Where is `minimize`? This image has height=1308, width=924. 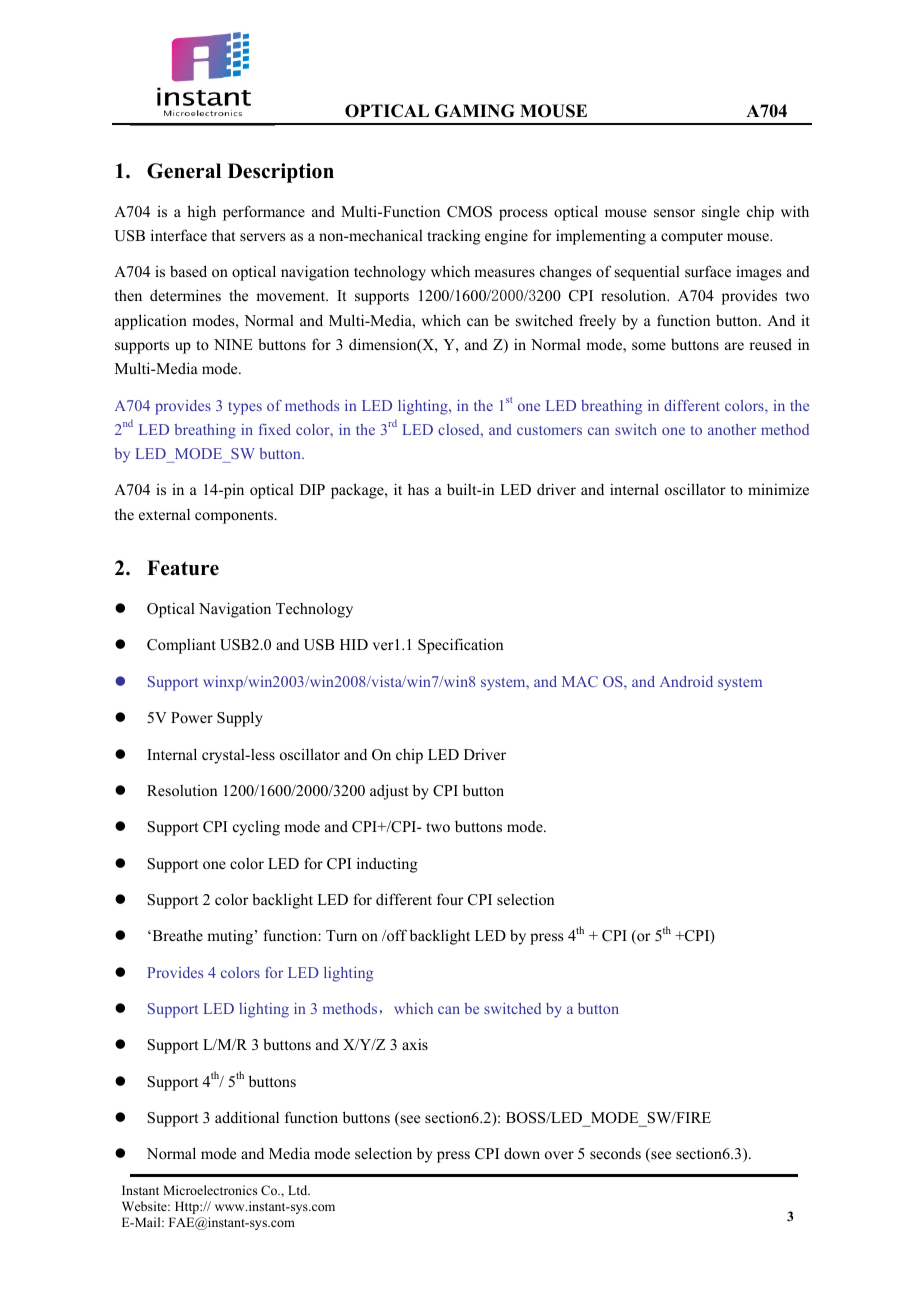 minimize is located at coordinates (778, 489).
